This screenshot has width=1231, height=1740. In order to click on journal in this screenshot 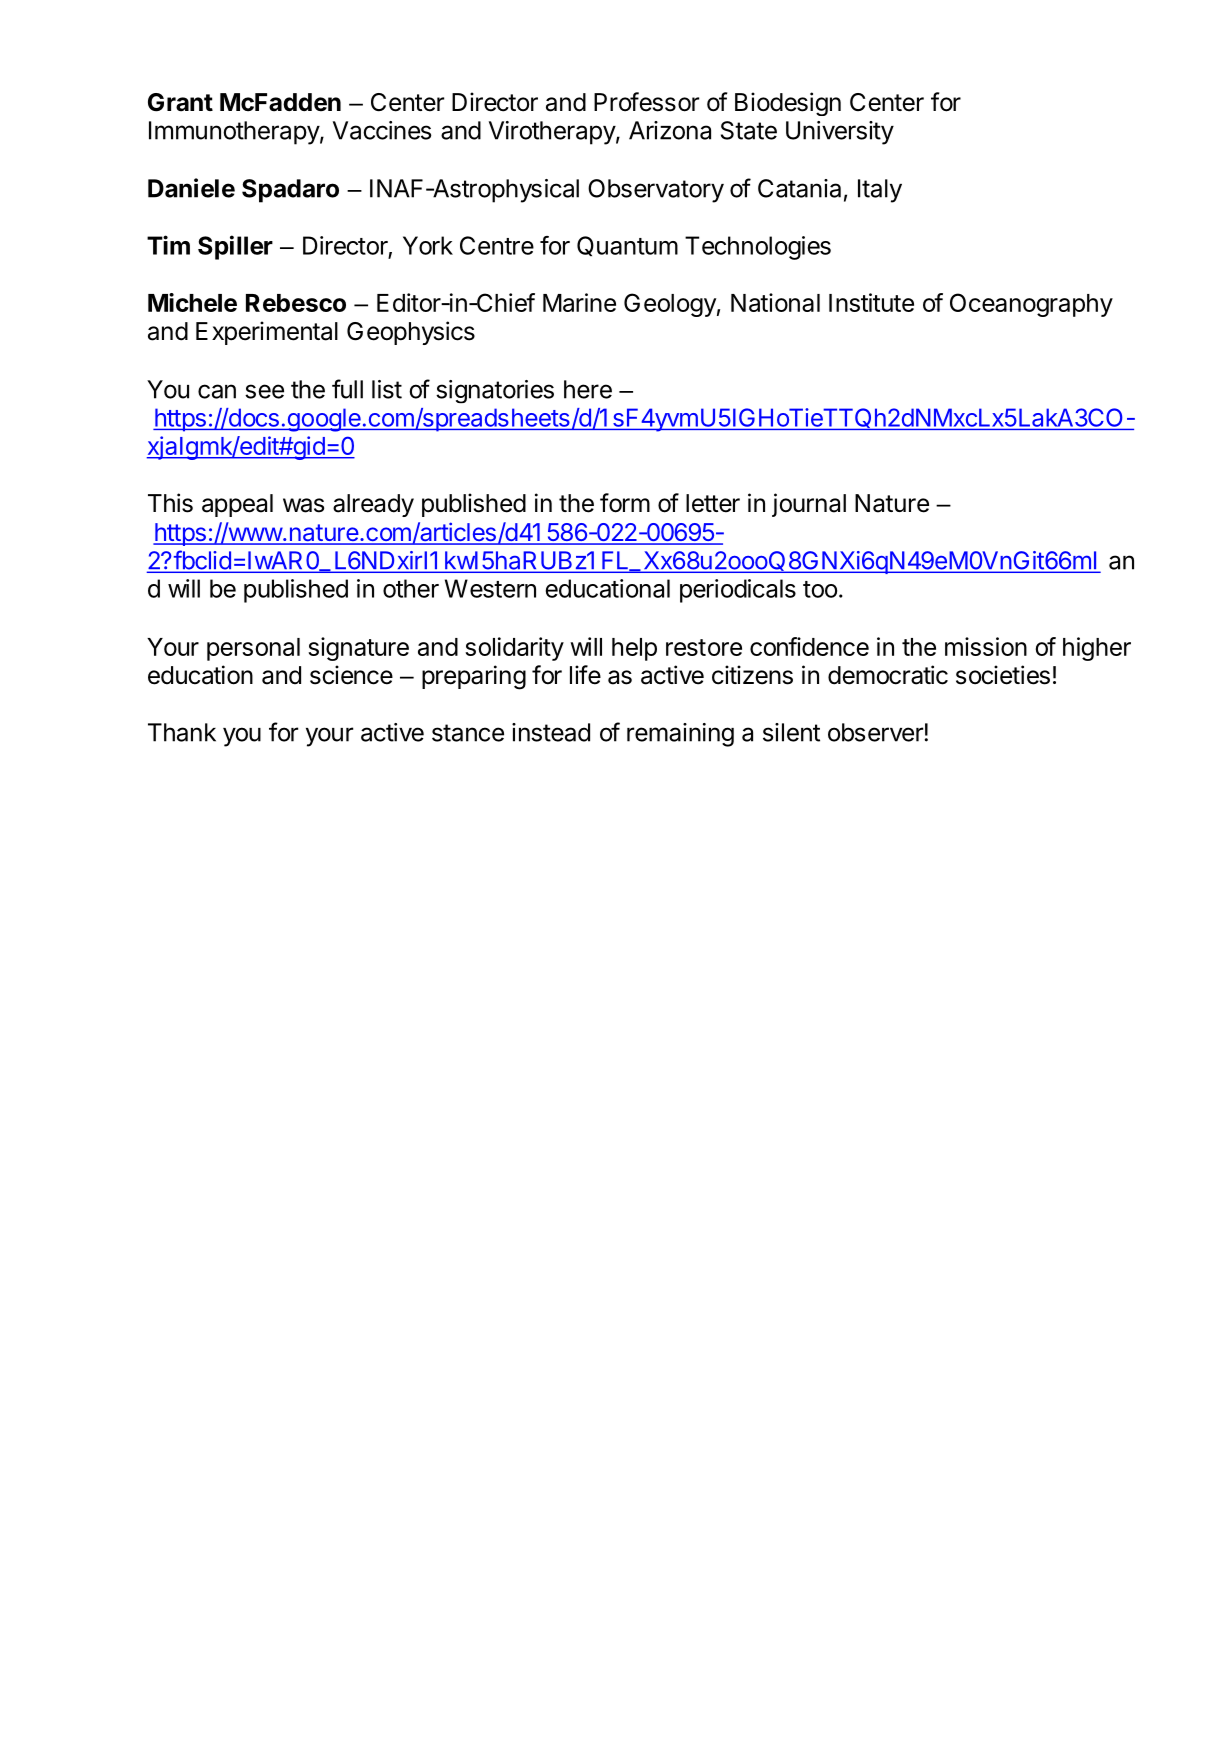, I will do `click(809, 505)`.
